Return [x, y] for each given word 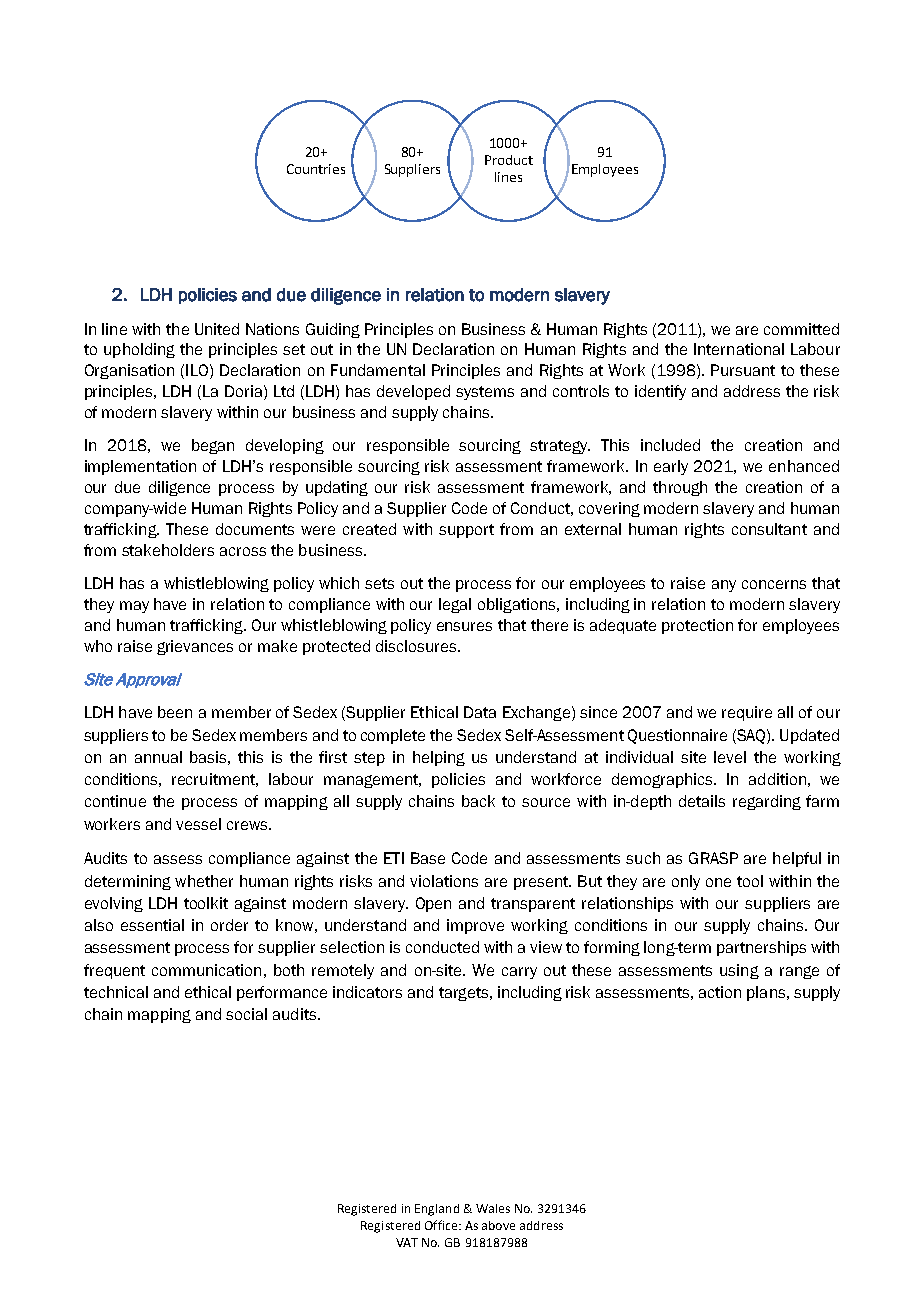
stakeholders [168, 550]
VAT [407, 1242]
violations [444, 881]
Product [509, 160]
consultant [769, 529]
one [718, 882]
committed [801, 329]
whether [204, 881]
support [466, 531]
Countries [316, 169]
